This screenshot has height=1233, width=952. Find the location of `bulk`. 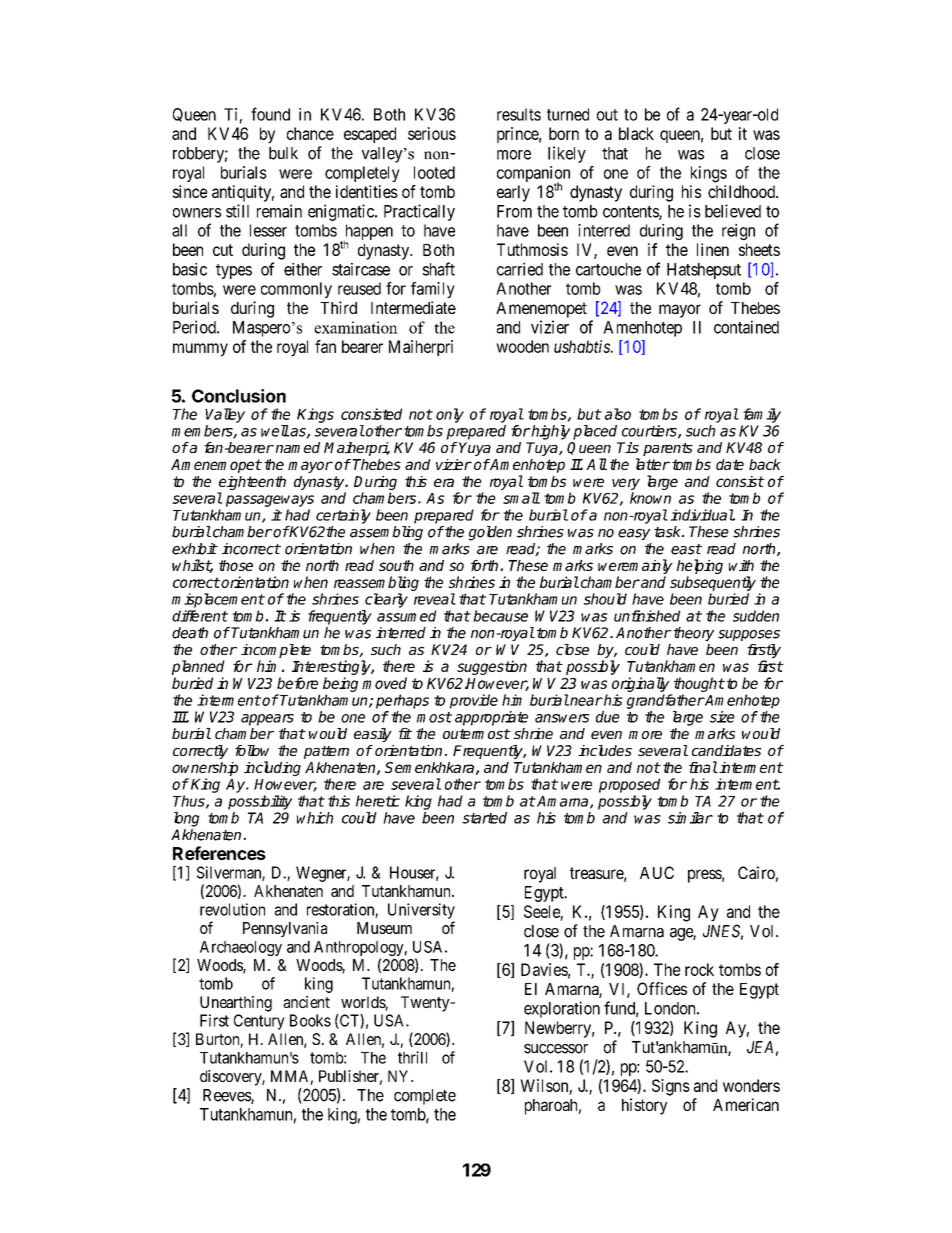

bulk is located at coordinates (283, 153).
